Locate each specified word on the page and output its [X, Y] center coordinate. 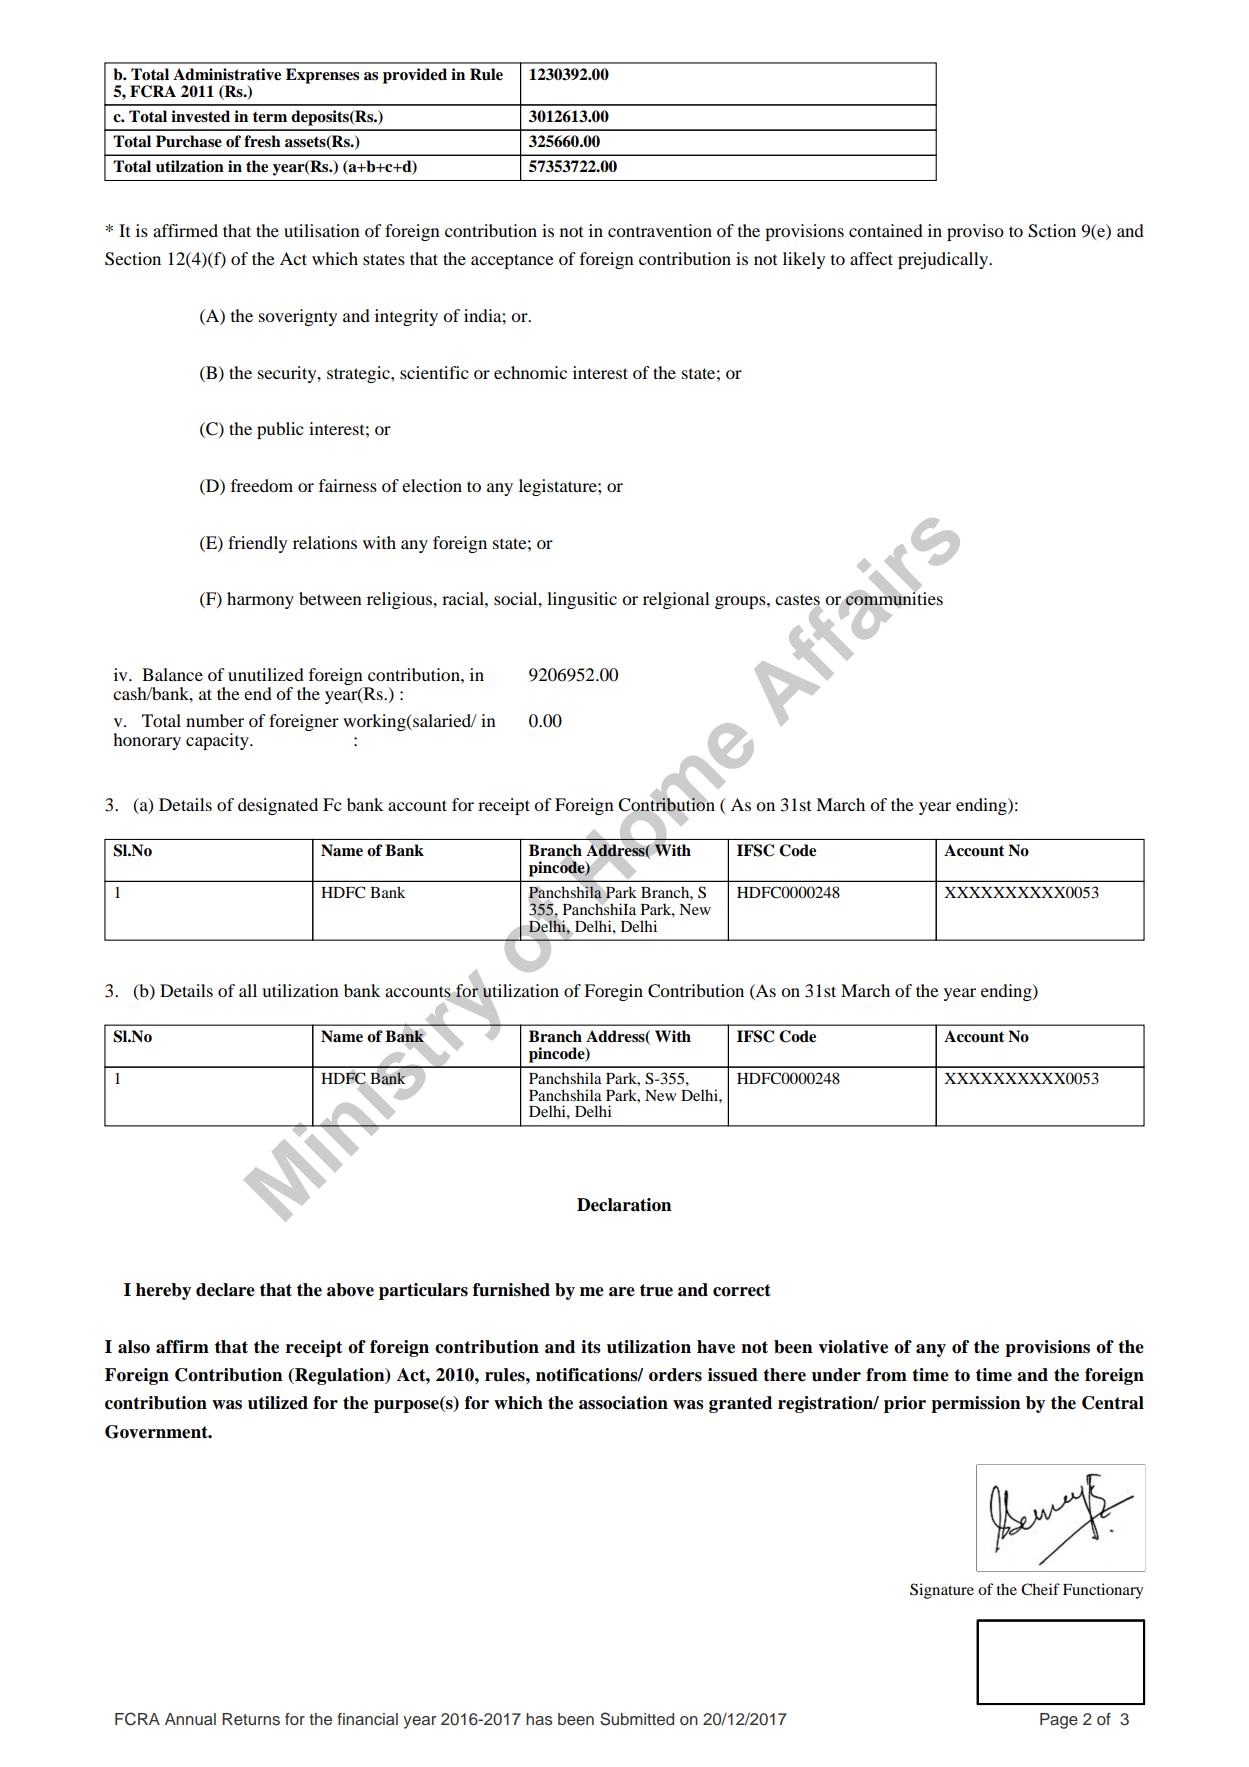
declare [225, 1290]
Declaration [624, 1205]
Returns [251, 1719]
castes [797, 601]
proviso [975, 232]
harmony [260, 600]
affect [871, 258]
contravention [660, 230]
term [270, 117]
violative [853, 1347]
